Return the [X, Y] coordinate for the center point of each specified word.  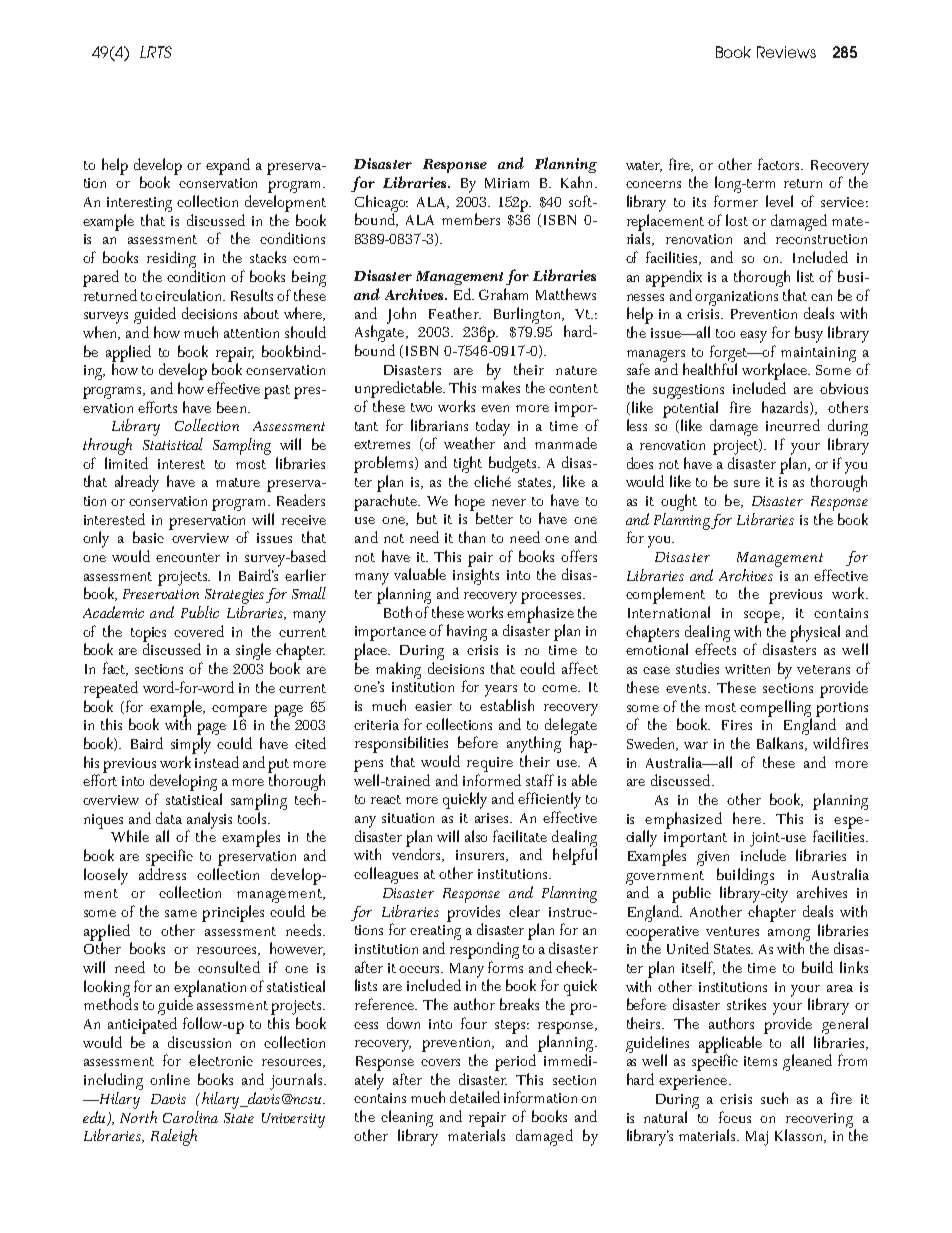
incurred [793, 425]
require [490, 764]
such [774, 1098]
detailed [475, 1097]
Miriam [507, 183]
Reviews [786, 52]
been [233, 407]
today [493, 428]
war [696, 745]
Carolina [190, 1117]
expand [228, 166]
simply [191, 745]
